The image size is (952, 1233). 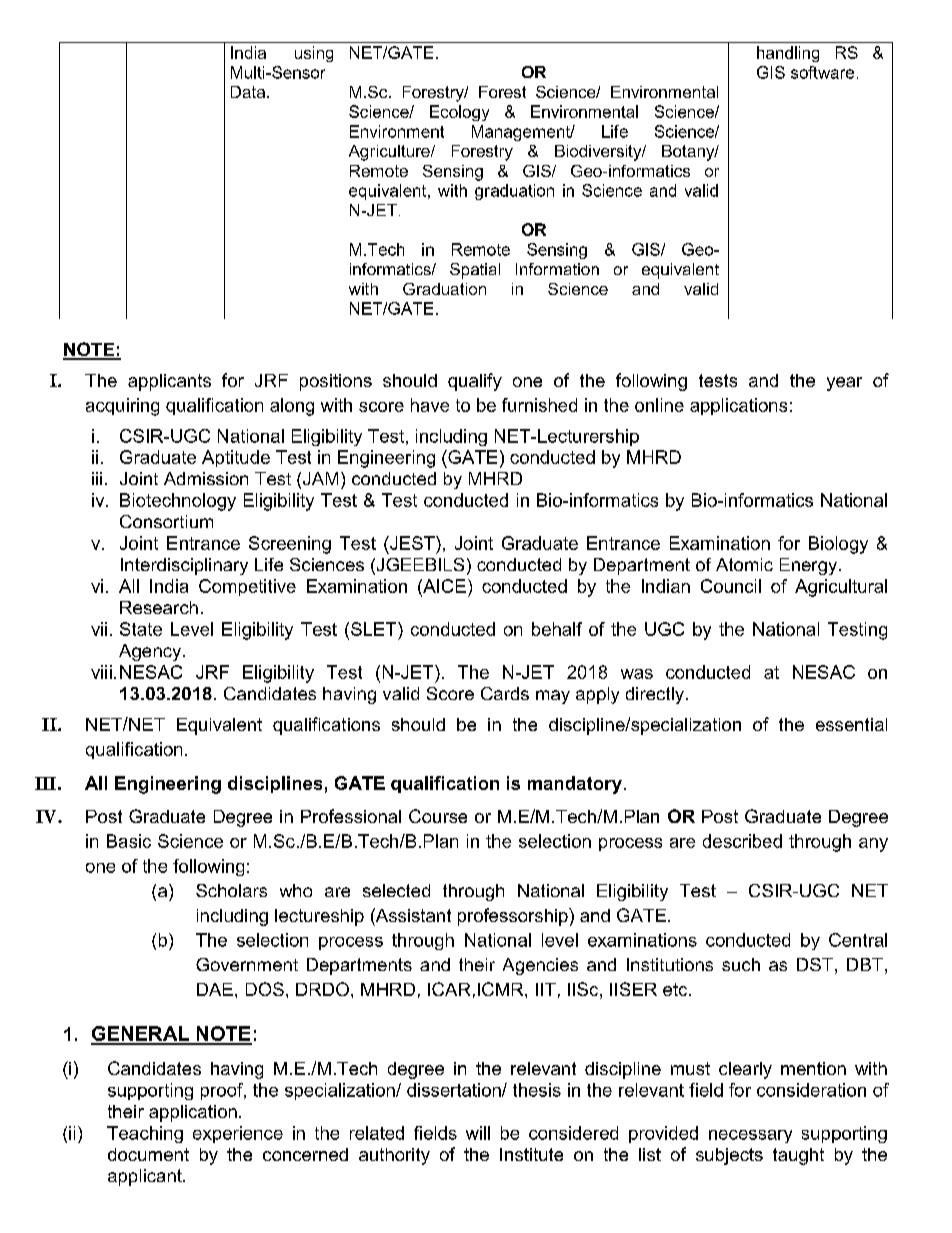 What do you see at coordinates (742, 841) in the screenshot?
I see `described` at bounding box center [742, 841].
